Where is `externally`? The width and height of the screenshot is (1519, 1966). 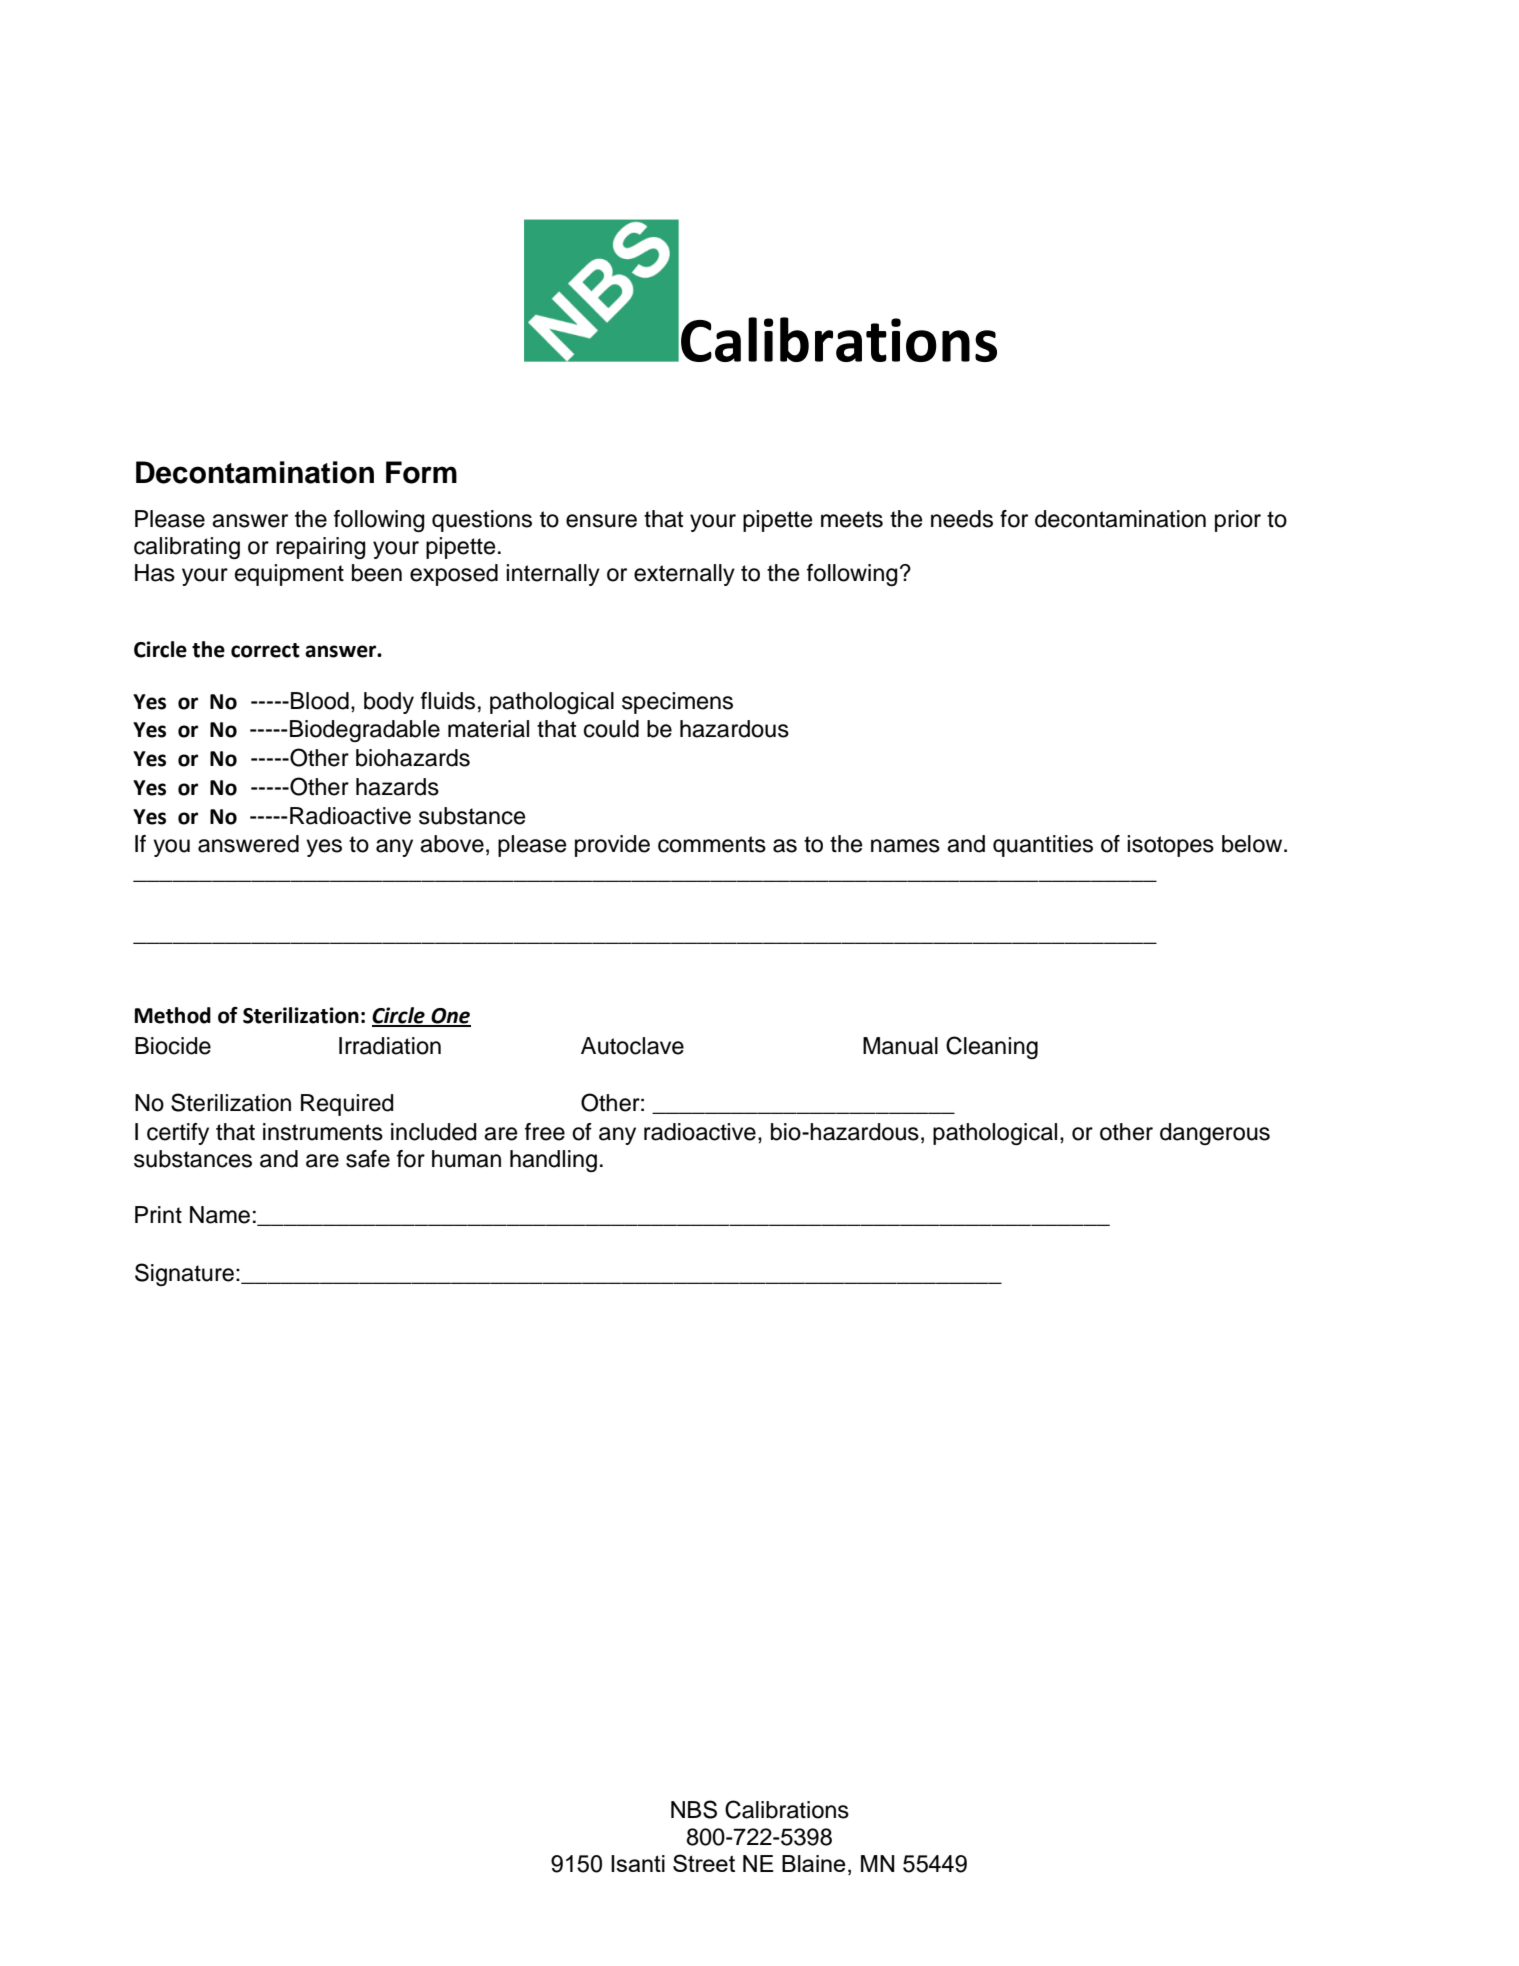 externally is located at coordinates (684, 575).
